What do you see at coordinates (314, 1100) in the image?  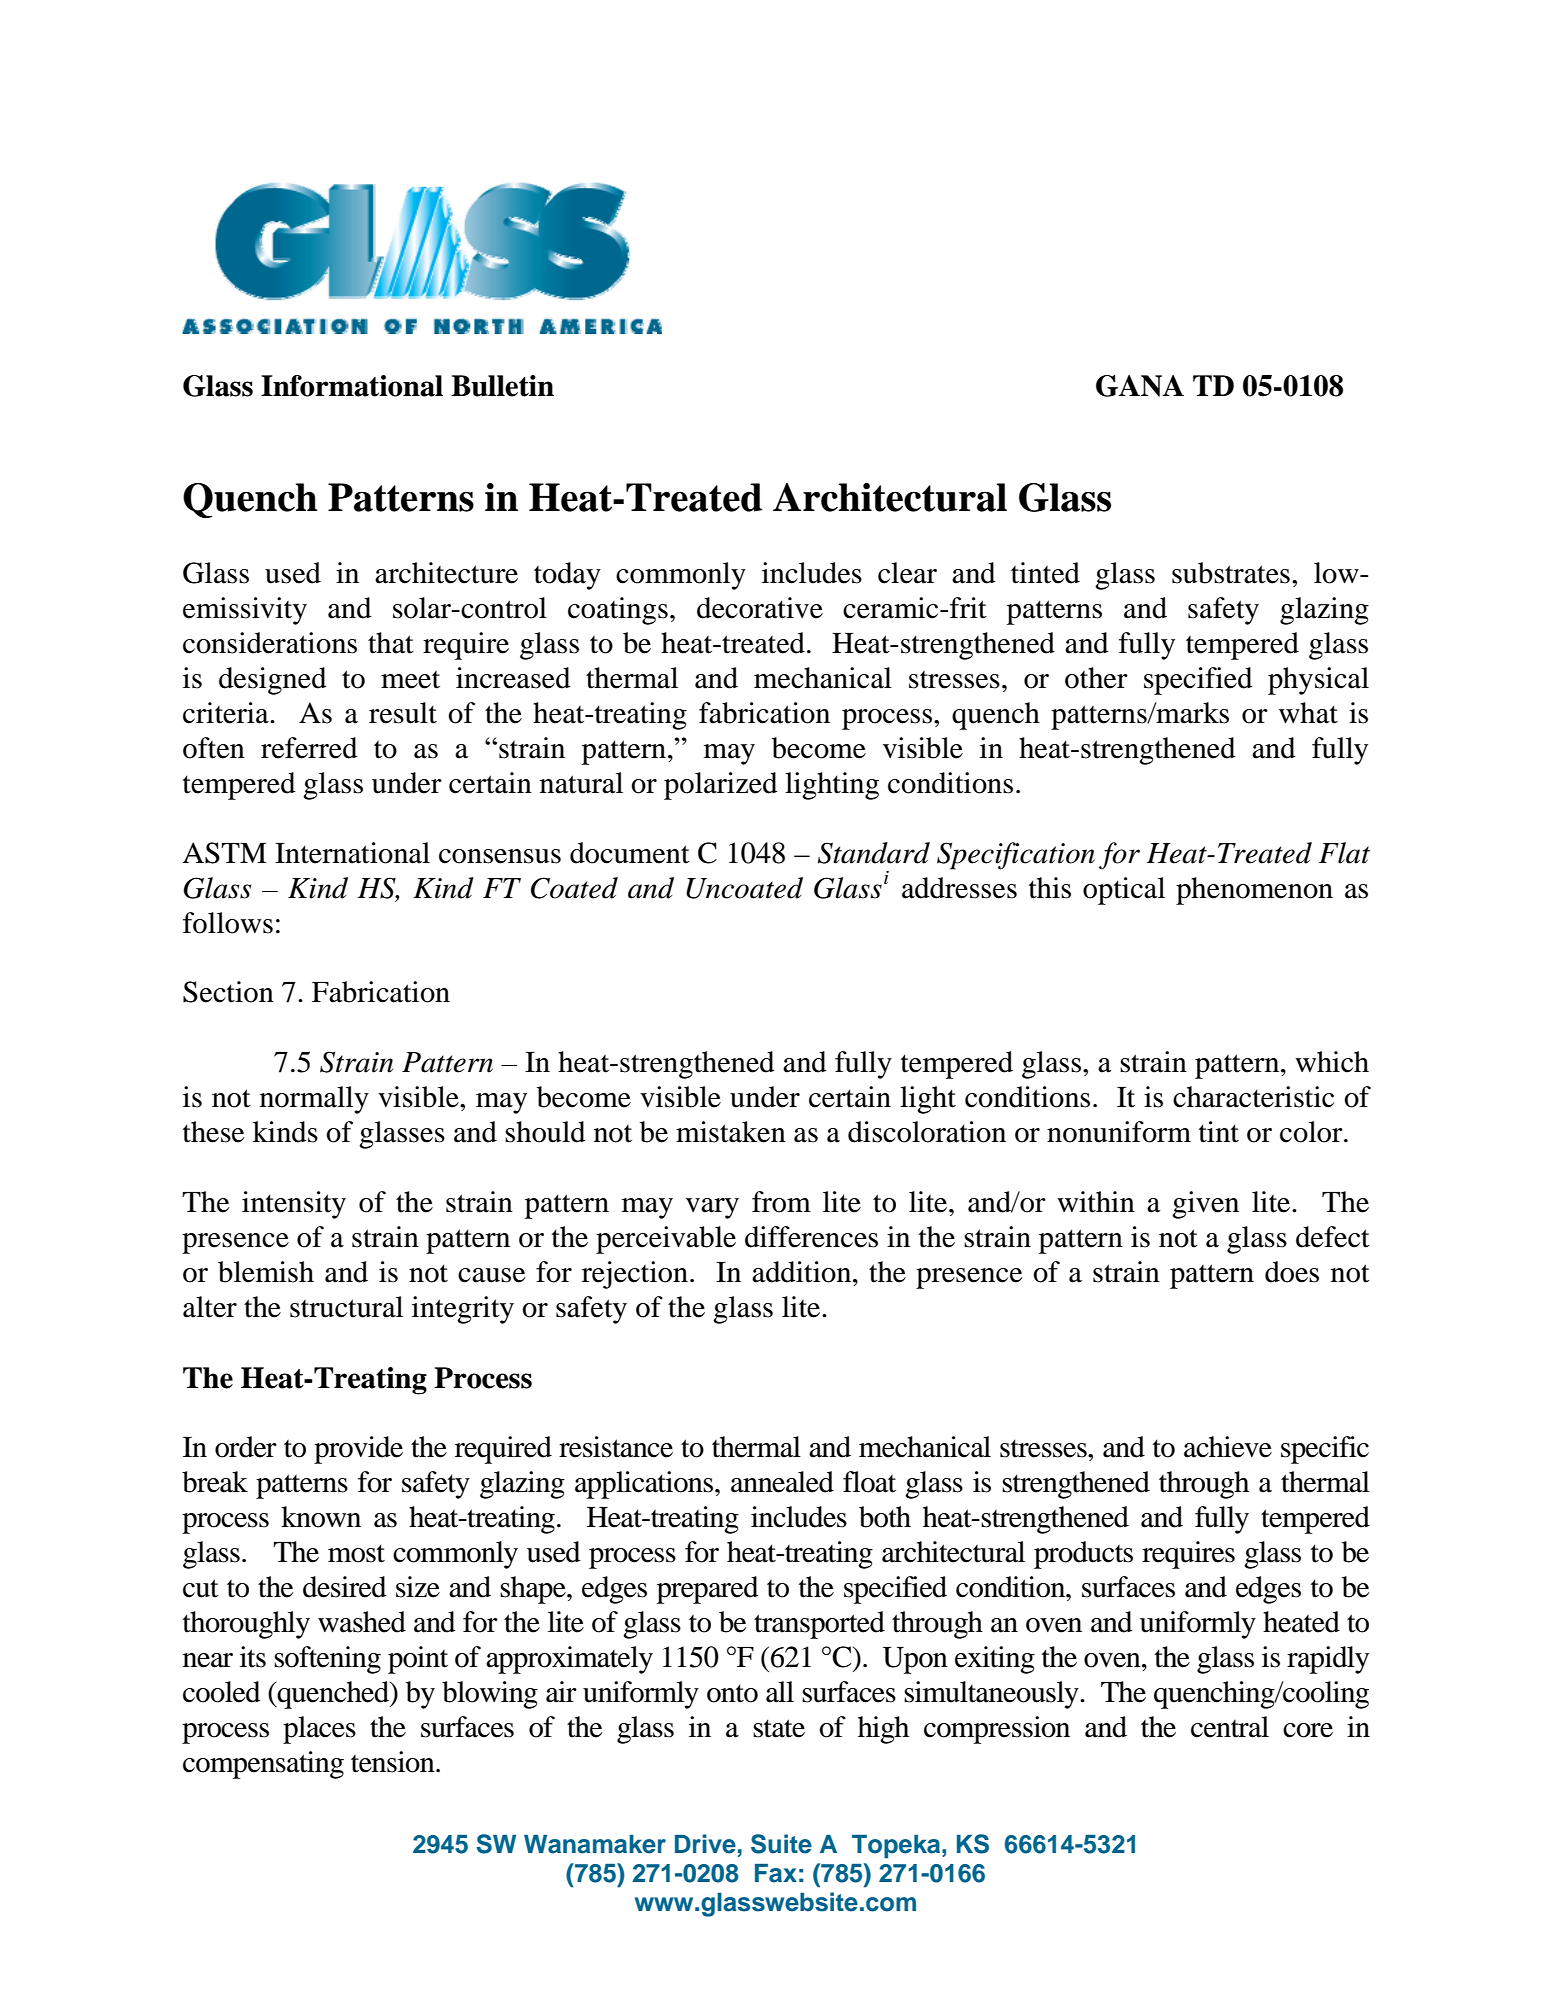 I see `normally` at bounding box center [314, 1100].
